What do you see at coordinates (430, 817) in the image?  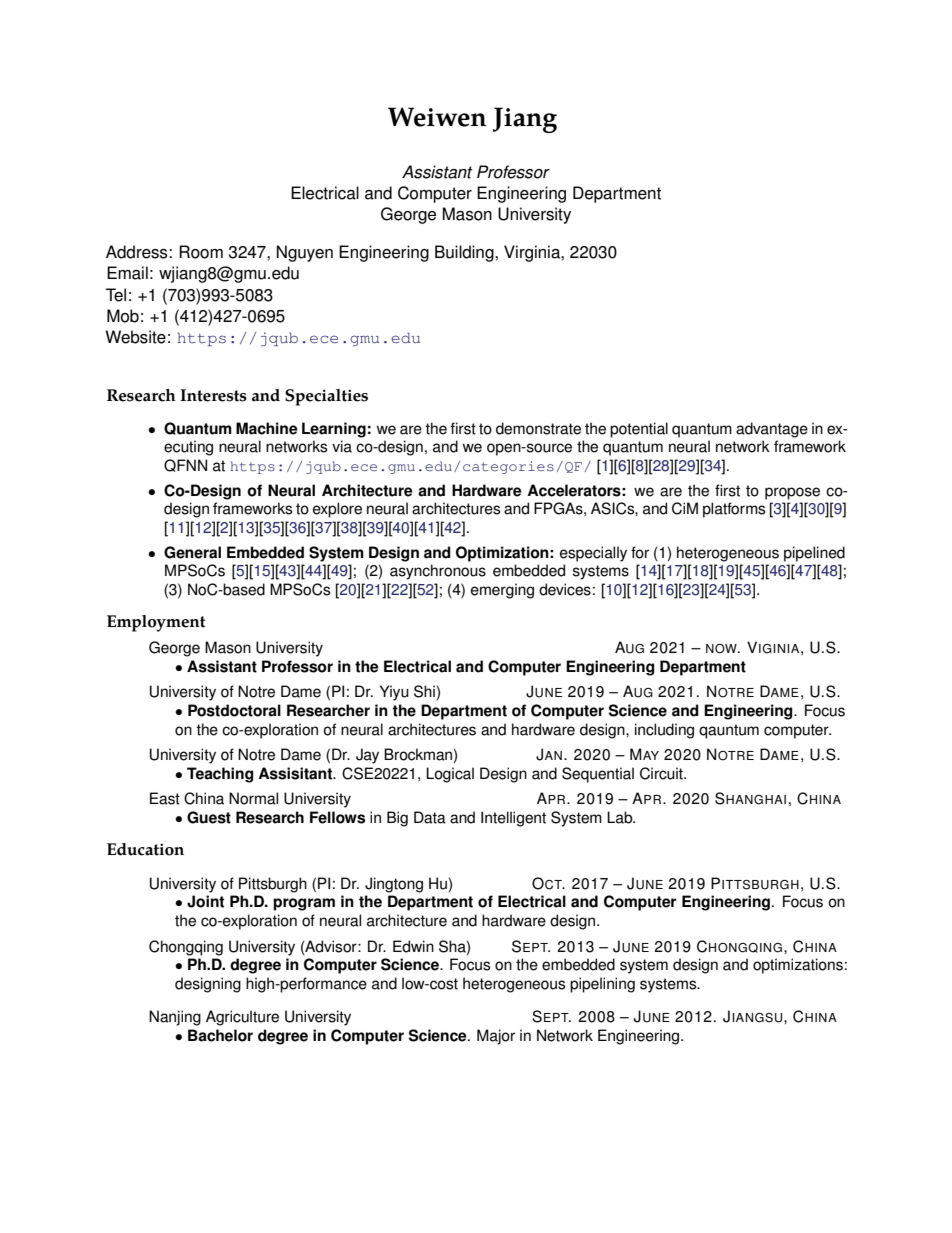 I see `Data` at bounding box center [430, 817].
